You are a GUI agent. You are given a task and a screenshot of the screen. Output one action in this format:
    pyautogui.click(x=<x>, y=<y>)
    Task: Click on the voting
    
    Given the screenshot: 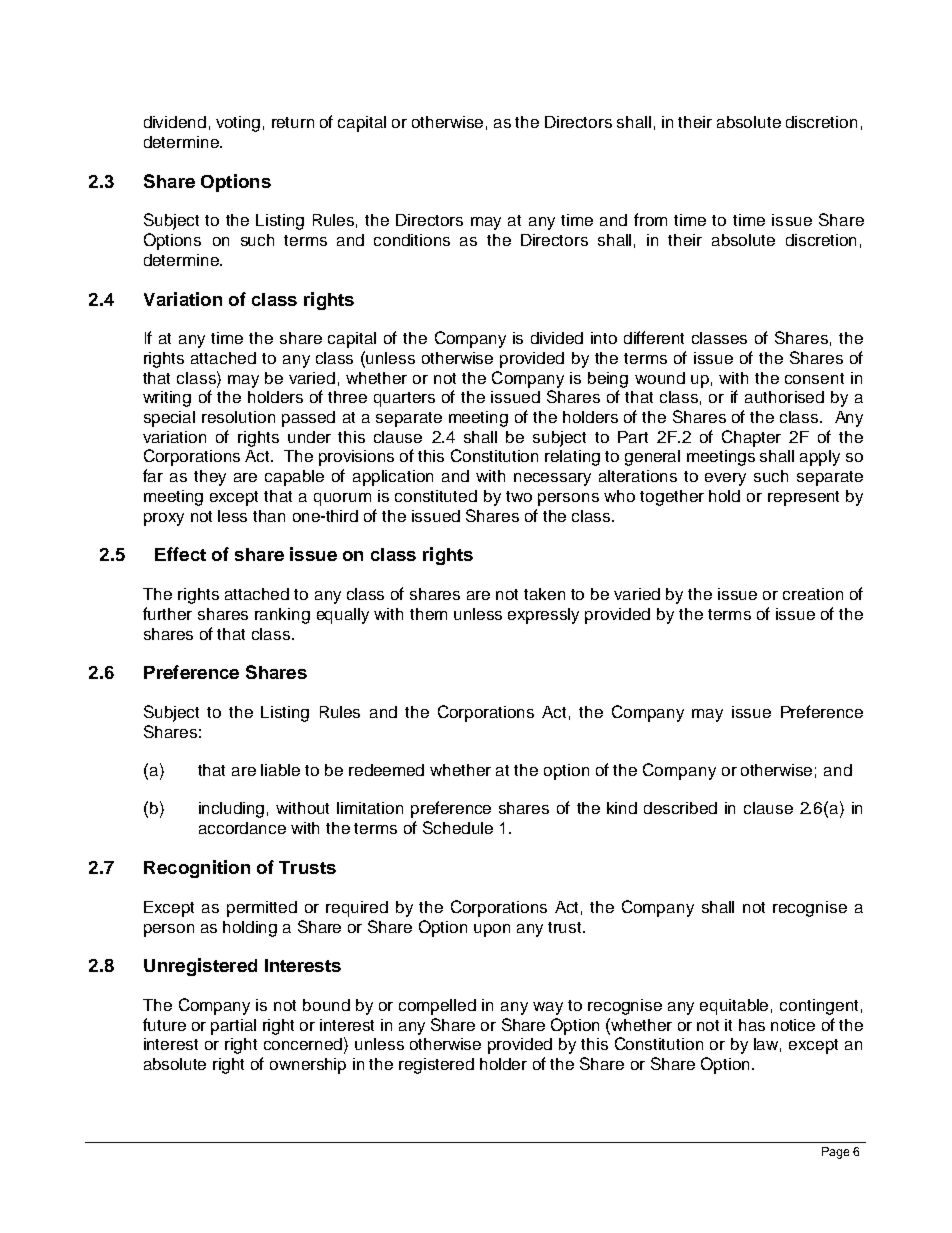 What is the action you would take?
    pyautogui.click(x=238, y=124)
